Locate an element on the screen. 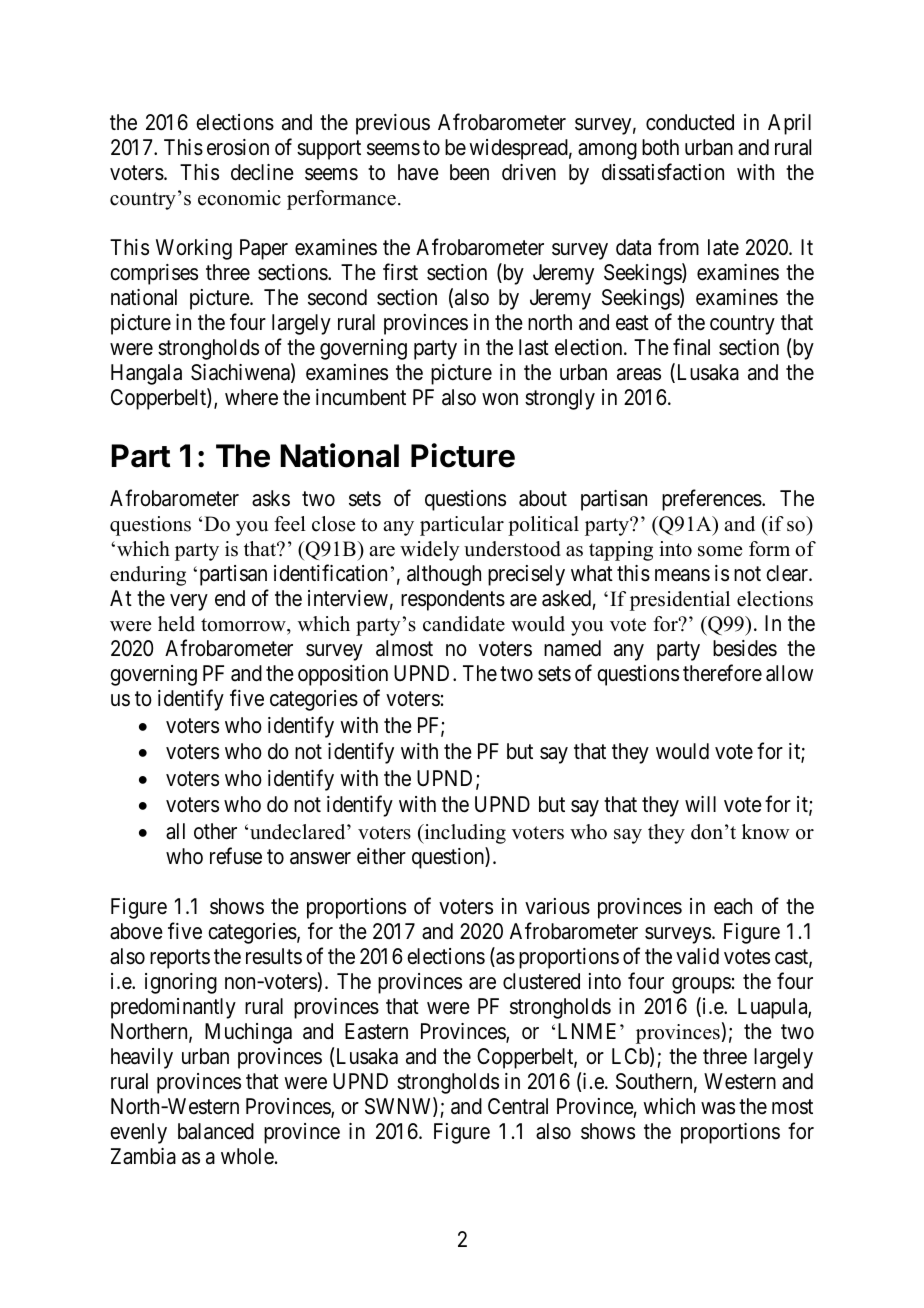 The height and width of the screenshot is (1308, 924). balanced is located at coordinates (216, 1131).
